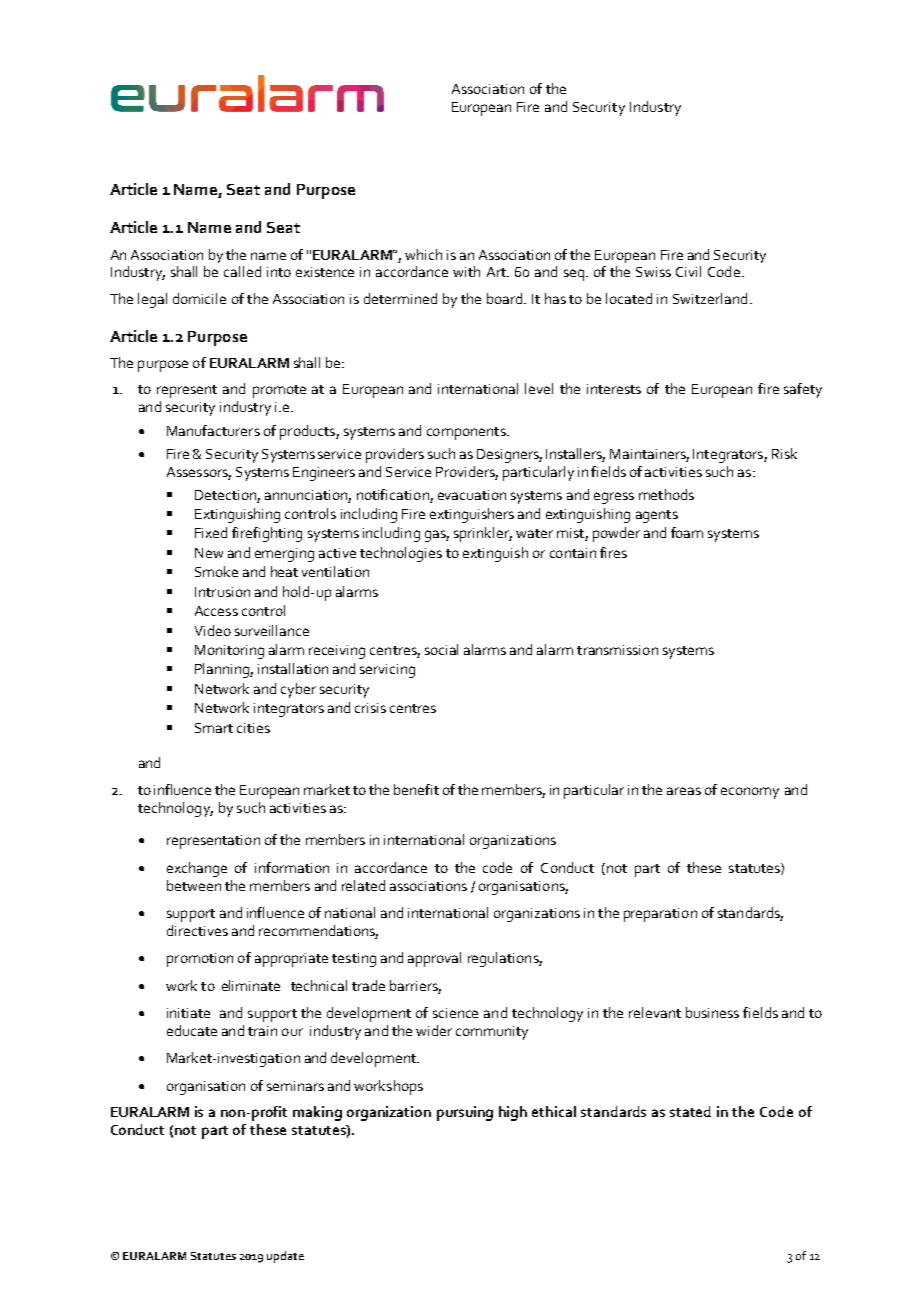 This screenshot has height=1308, width=924. I want to click on with, so click(466, 271).
